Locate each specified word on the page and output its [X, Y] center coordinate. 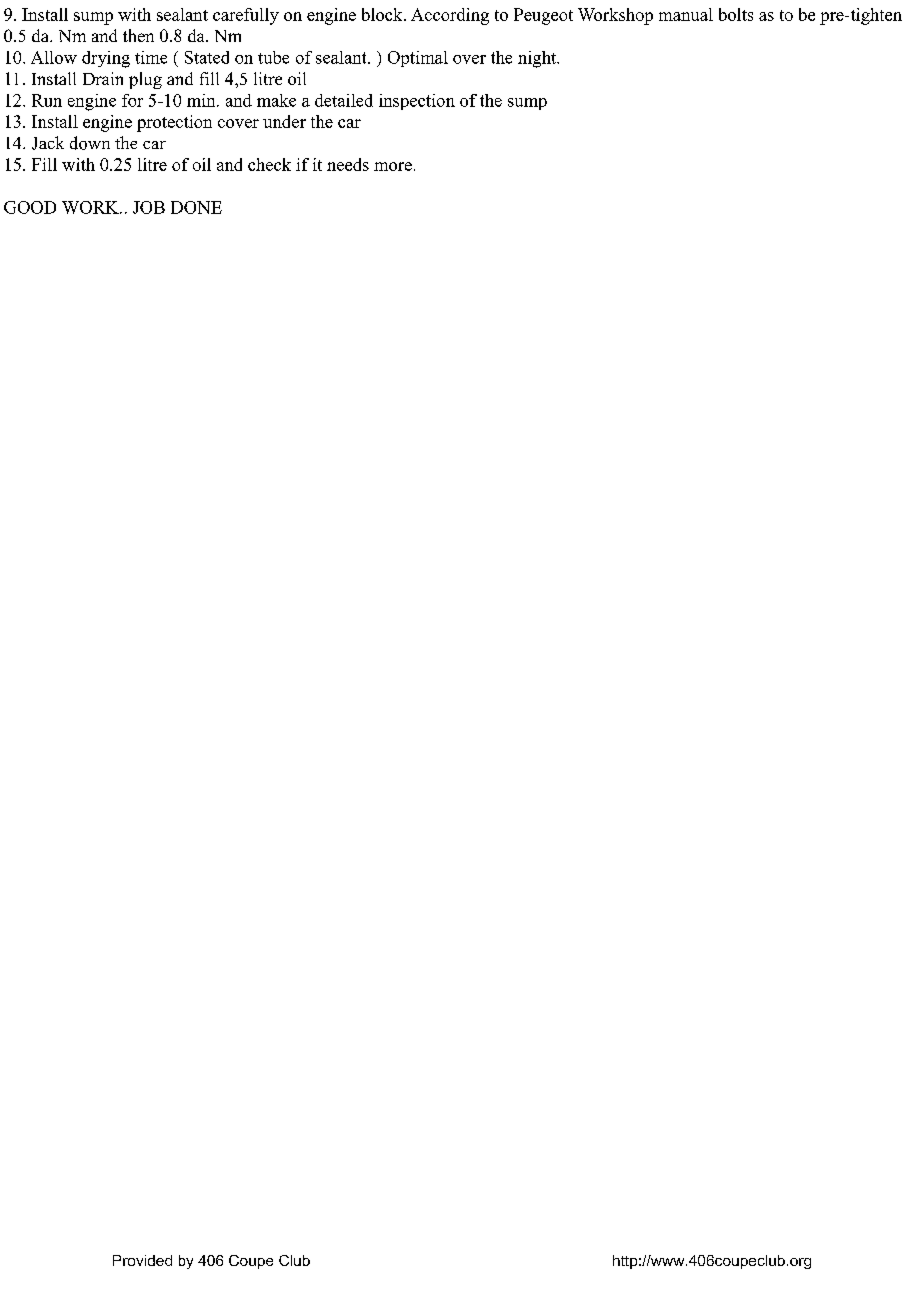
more [393, 166]
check [269, 164]
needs [348, 164]
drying [106, 59]
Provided [142, 1260]
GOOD [30, 207]
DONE [196, 207]
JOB [149, 207]
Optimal [418, 59]
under [284, 121]
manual [686, 14]
